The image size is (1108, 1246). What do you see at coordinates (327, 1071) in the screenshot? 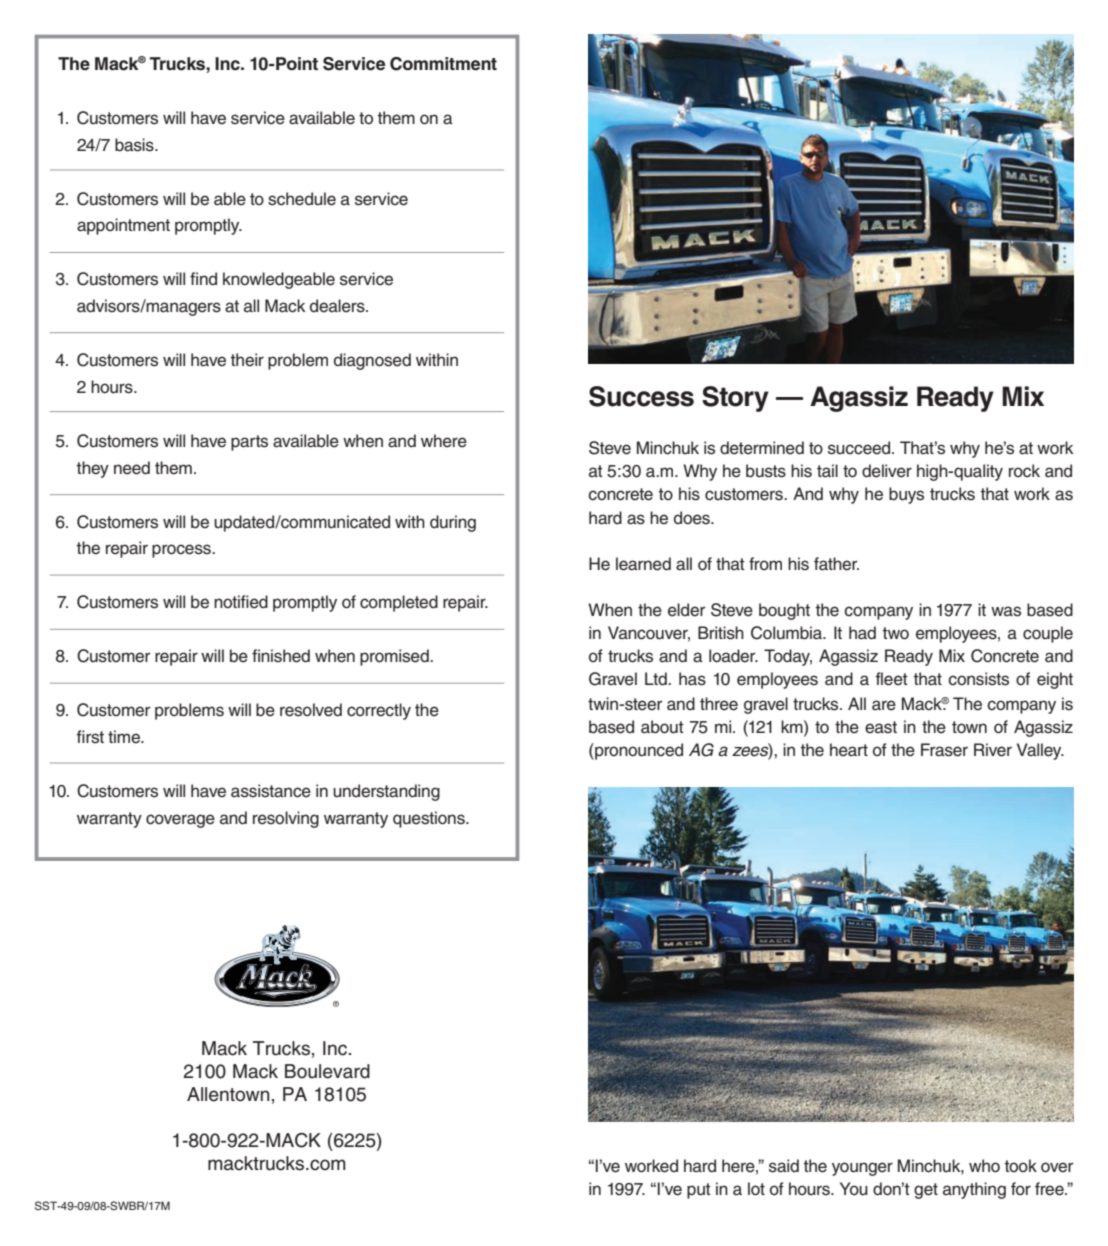
I see `Boulevard` at bounding box center [327, 1071].
